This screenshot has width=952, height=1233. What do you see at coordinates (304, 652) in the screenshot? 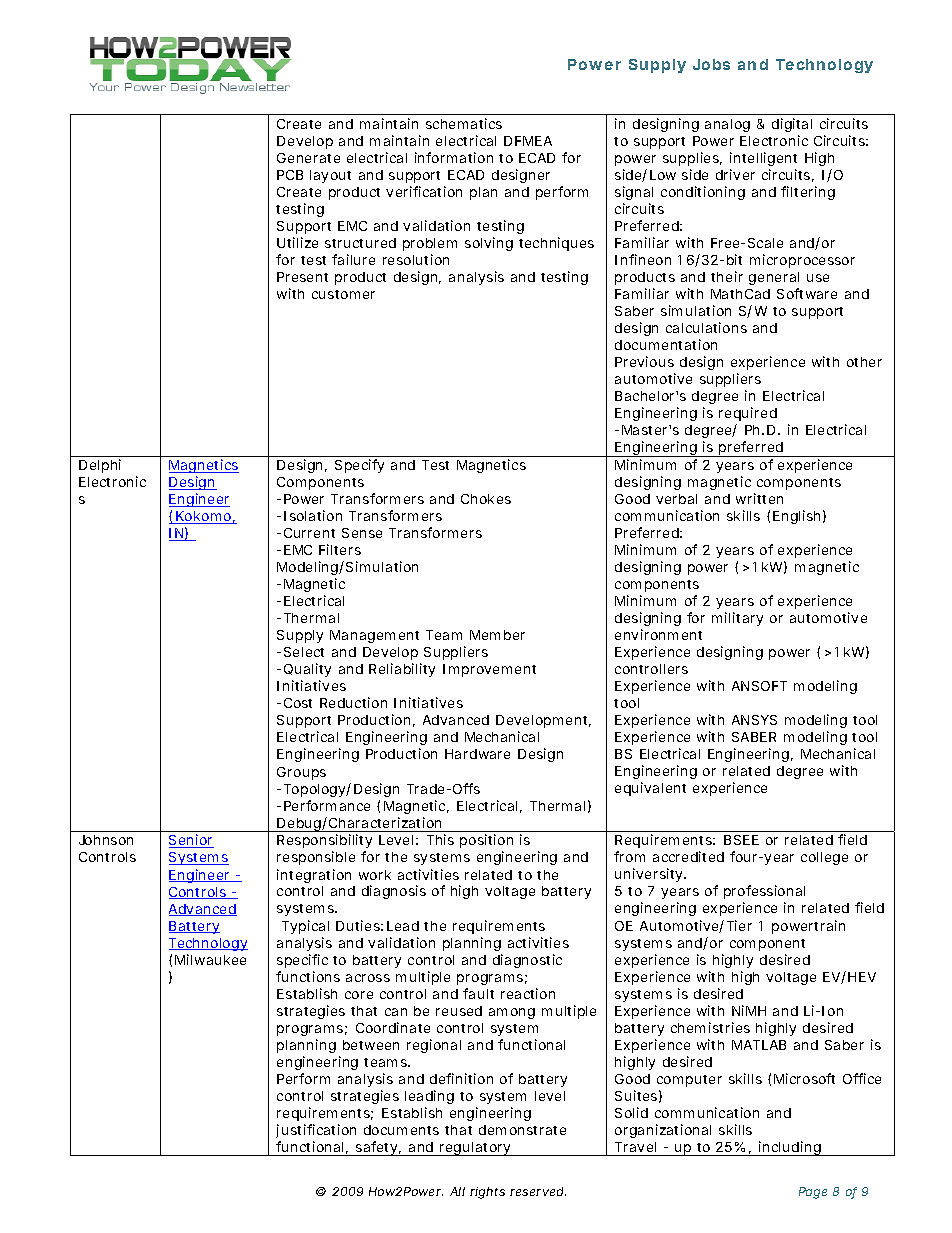
I see `Select` at bounding box center [304, 652].
